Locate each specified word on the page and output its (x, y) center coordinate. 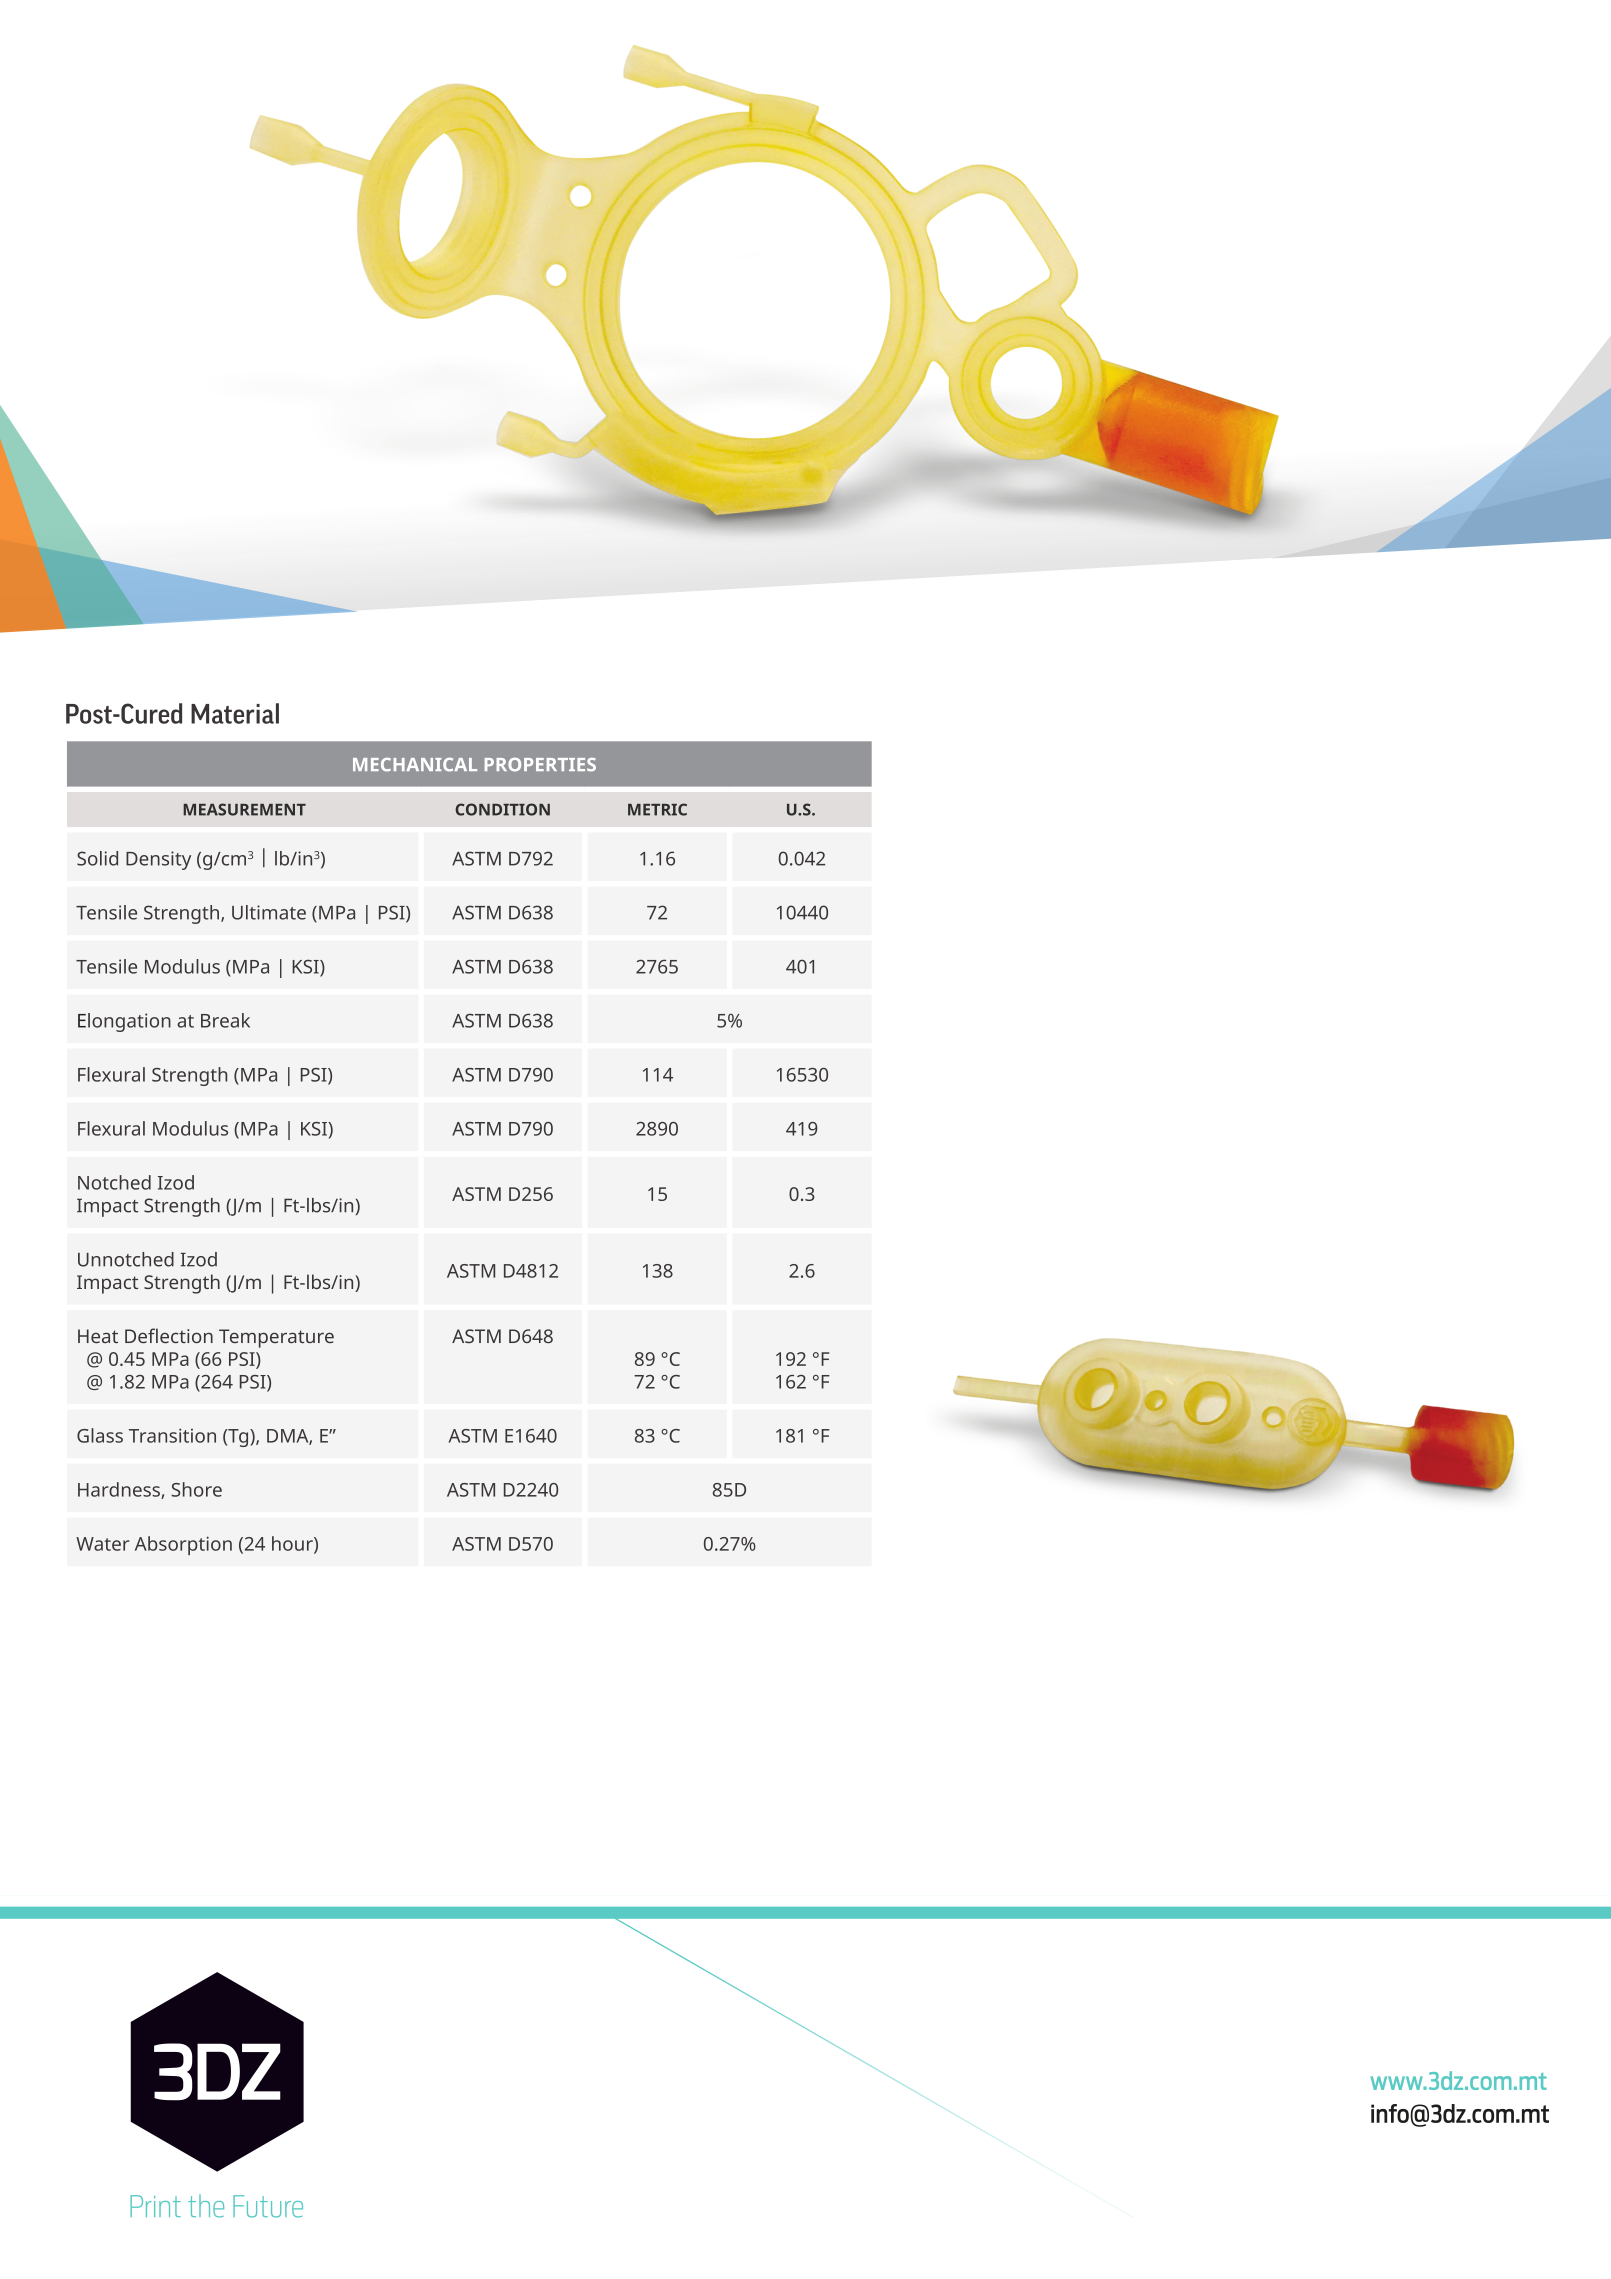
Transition (172, 1435)
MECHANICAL (415, 765)
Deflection (169, 1335)
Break (225, 1020)
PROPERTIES (540, 765)
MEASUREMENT (244, 809)
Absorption (183, 1545)
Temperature (276, 1338)
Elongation (124, 1022)
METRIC (657, 809)
